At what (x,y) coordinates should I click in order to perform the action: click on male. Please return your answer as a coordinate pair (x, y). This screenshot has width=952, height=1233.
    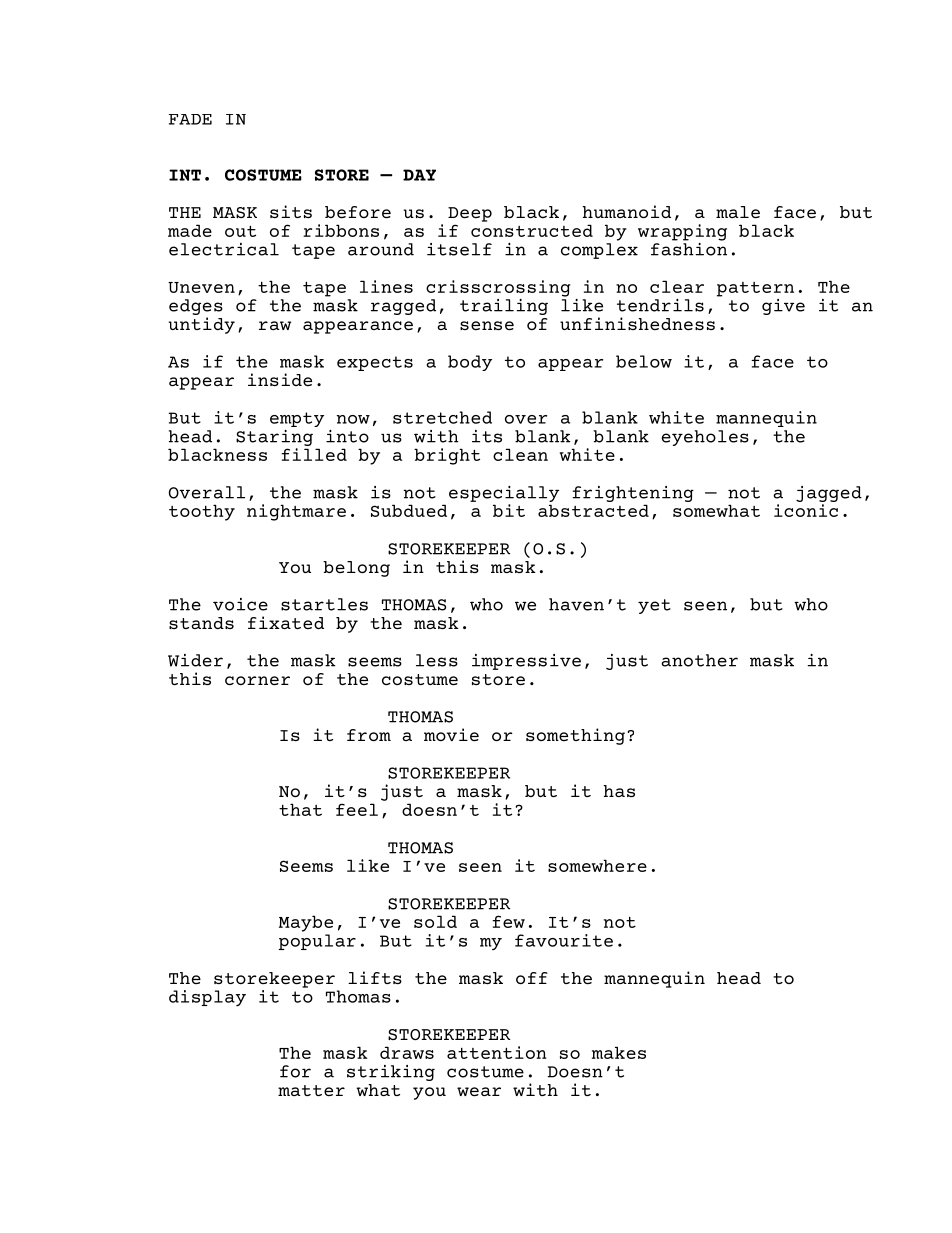
    Looking at the image, I should click on (738, 212).
